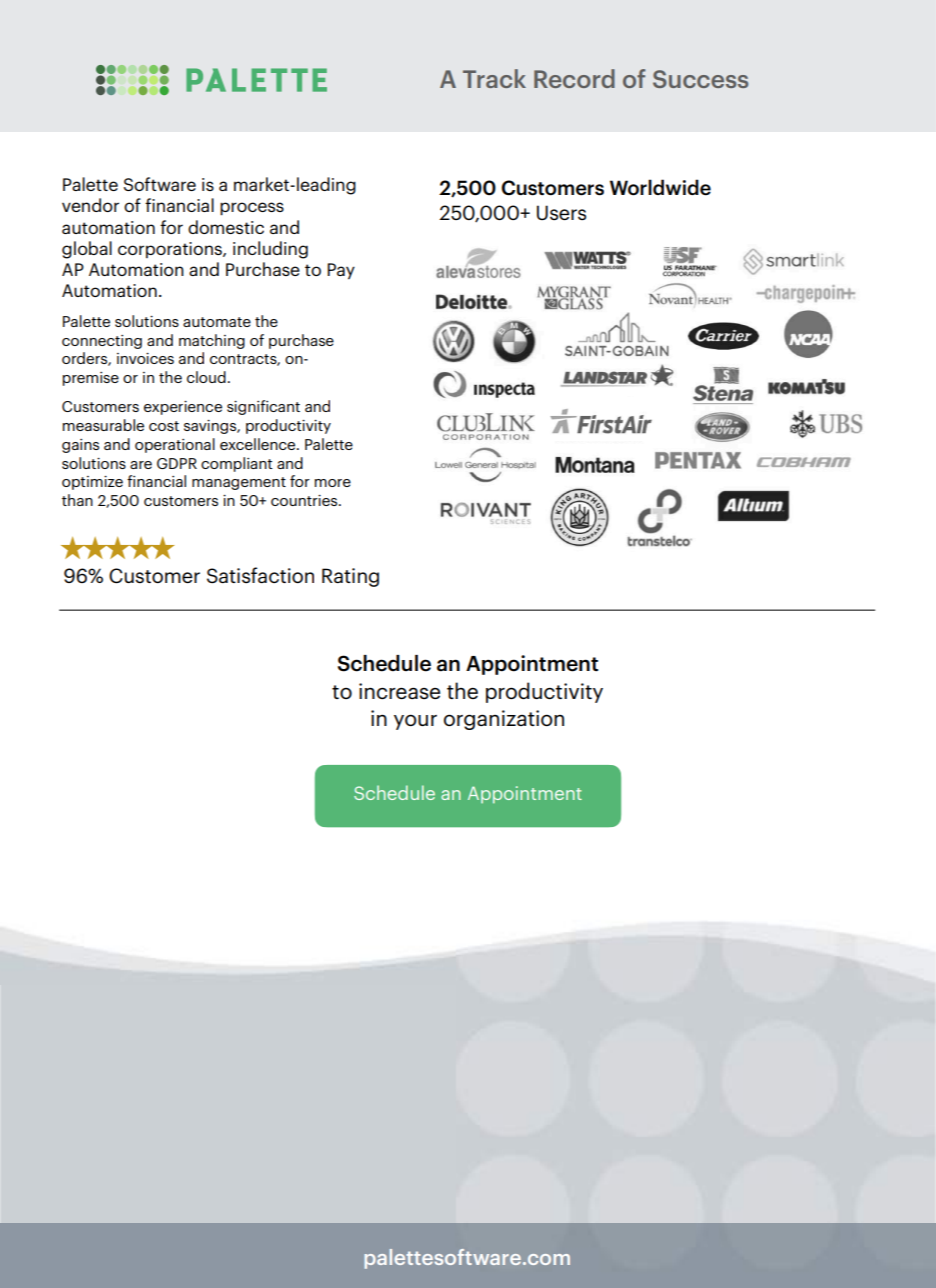 The image size is (936, 1288). I want to click on more, so click(333, 483).
